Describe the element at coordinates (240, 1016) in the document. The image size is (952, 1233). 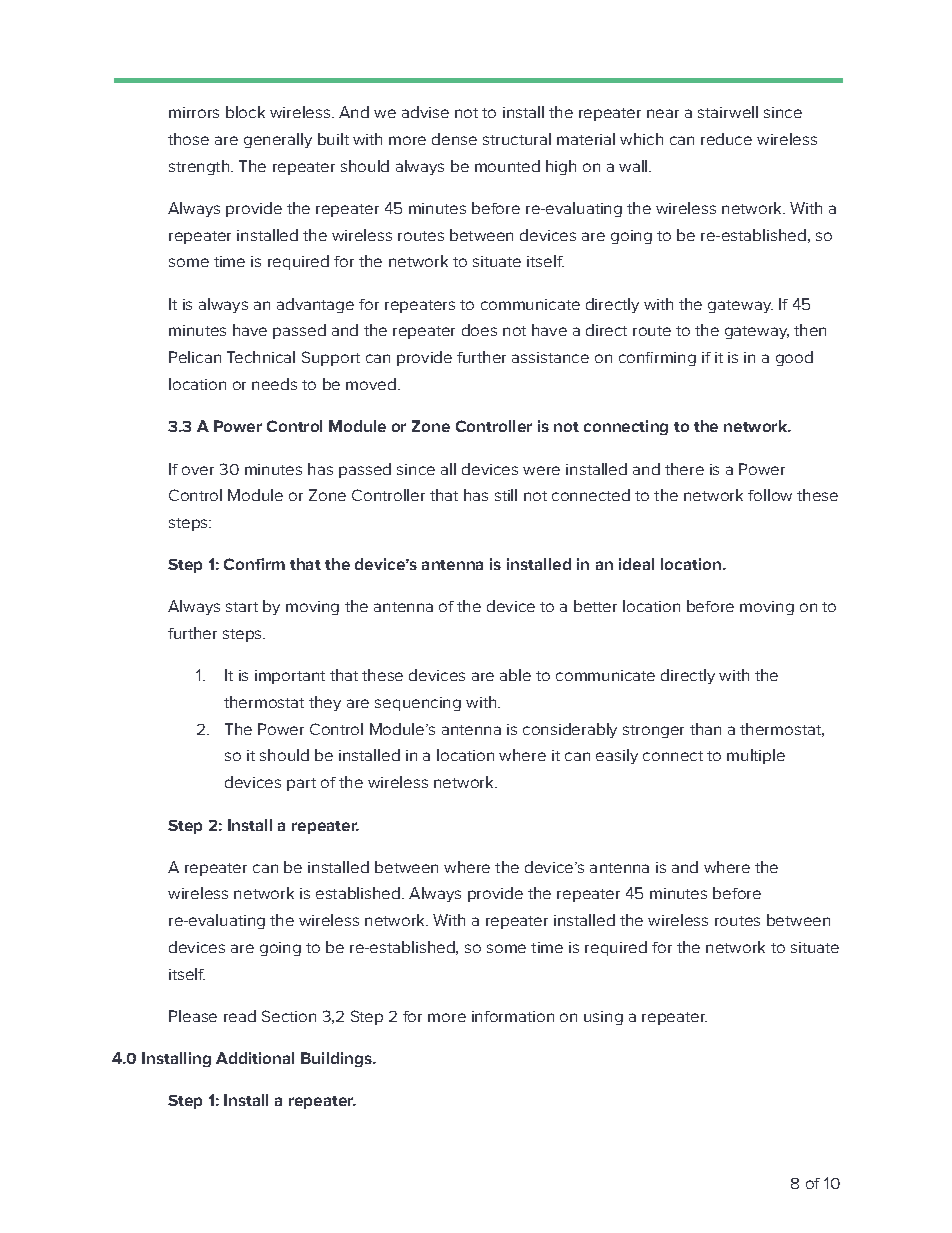
I see `read` at that location.
